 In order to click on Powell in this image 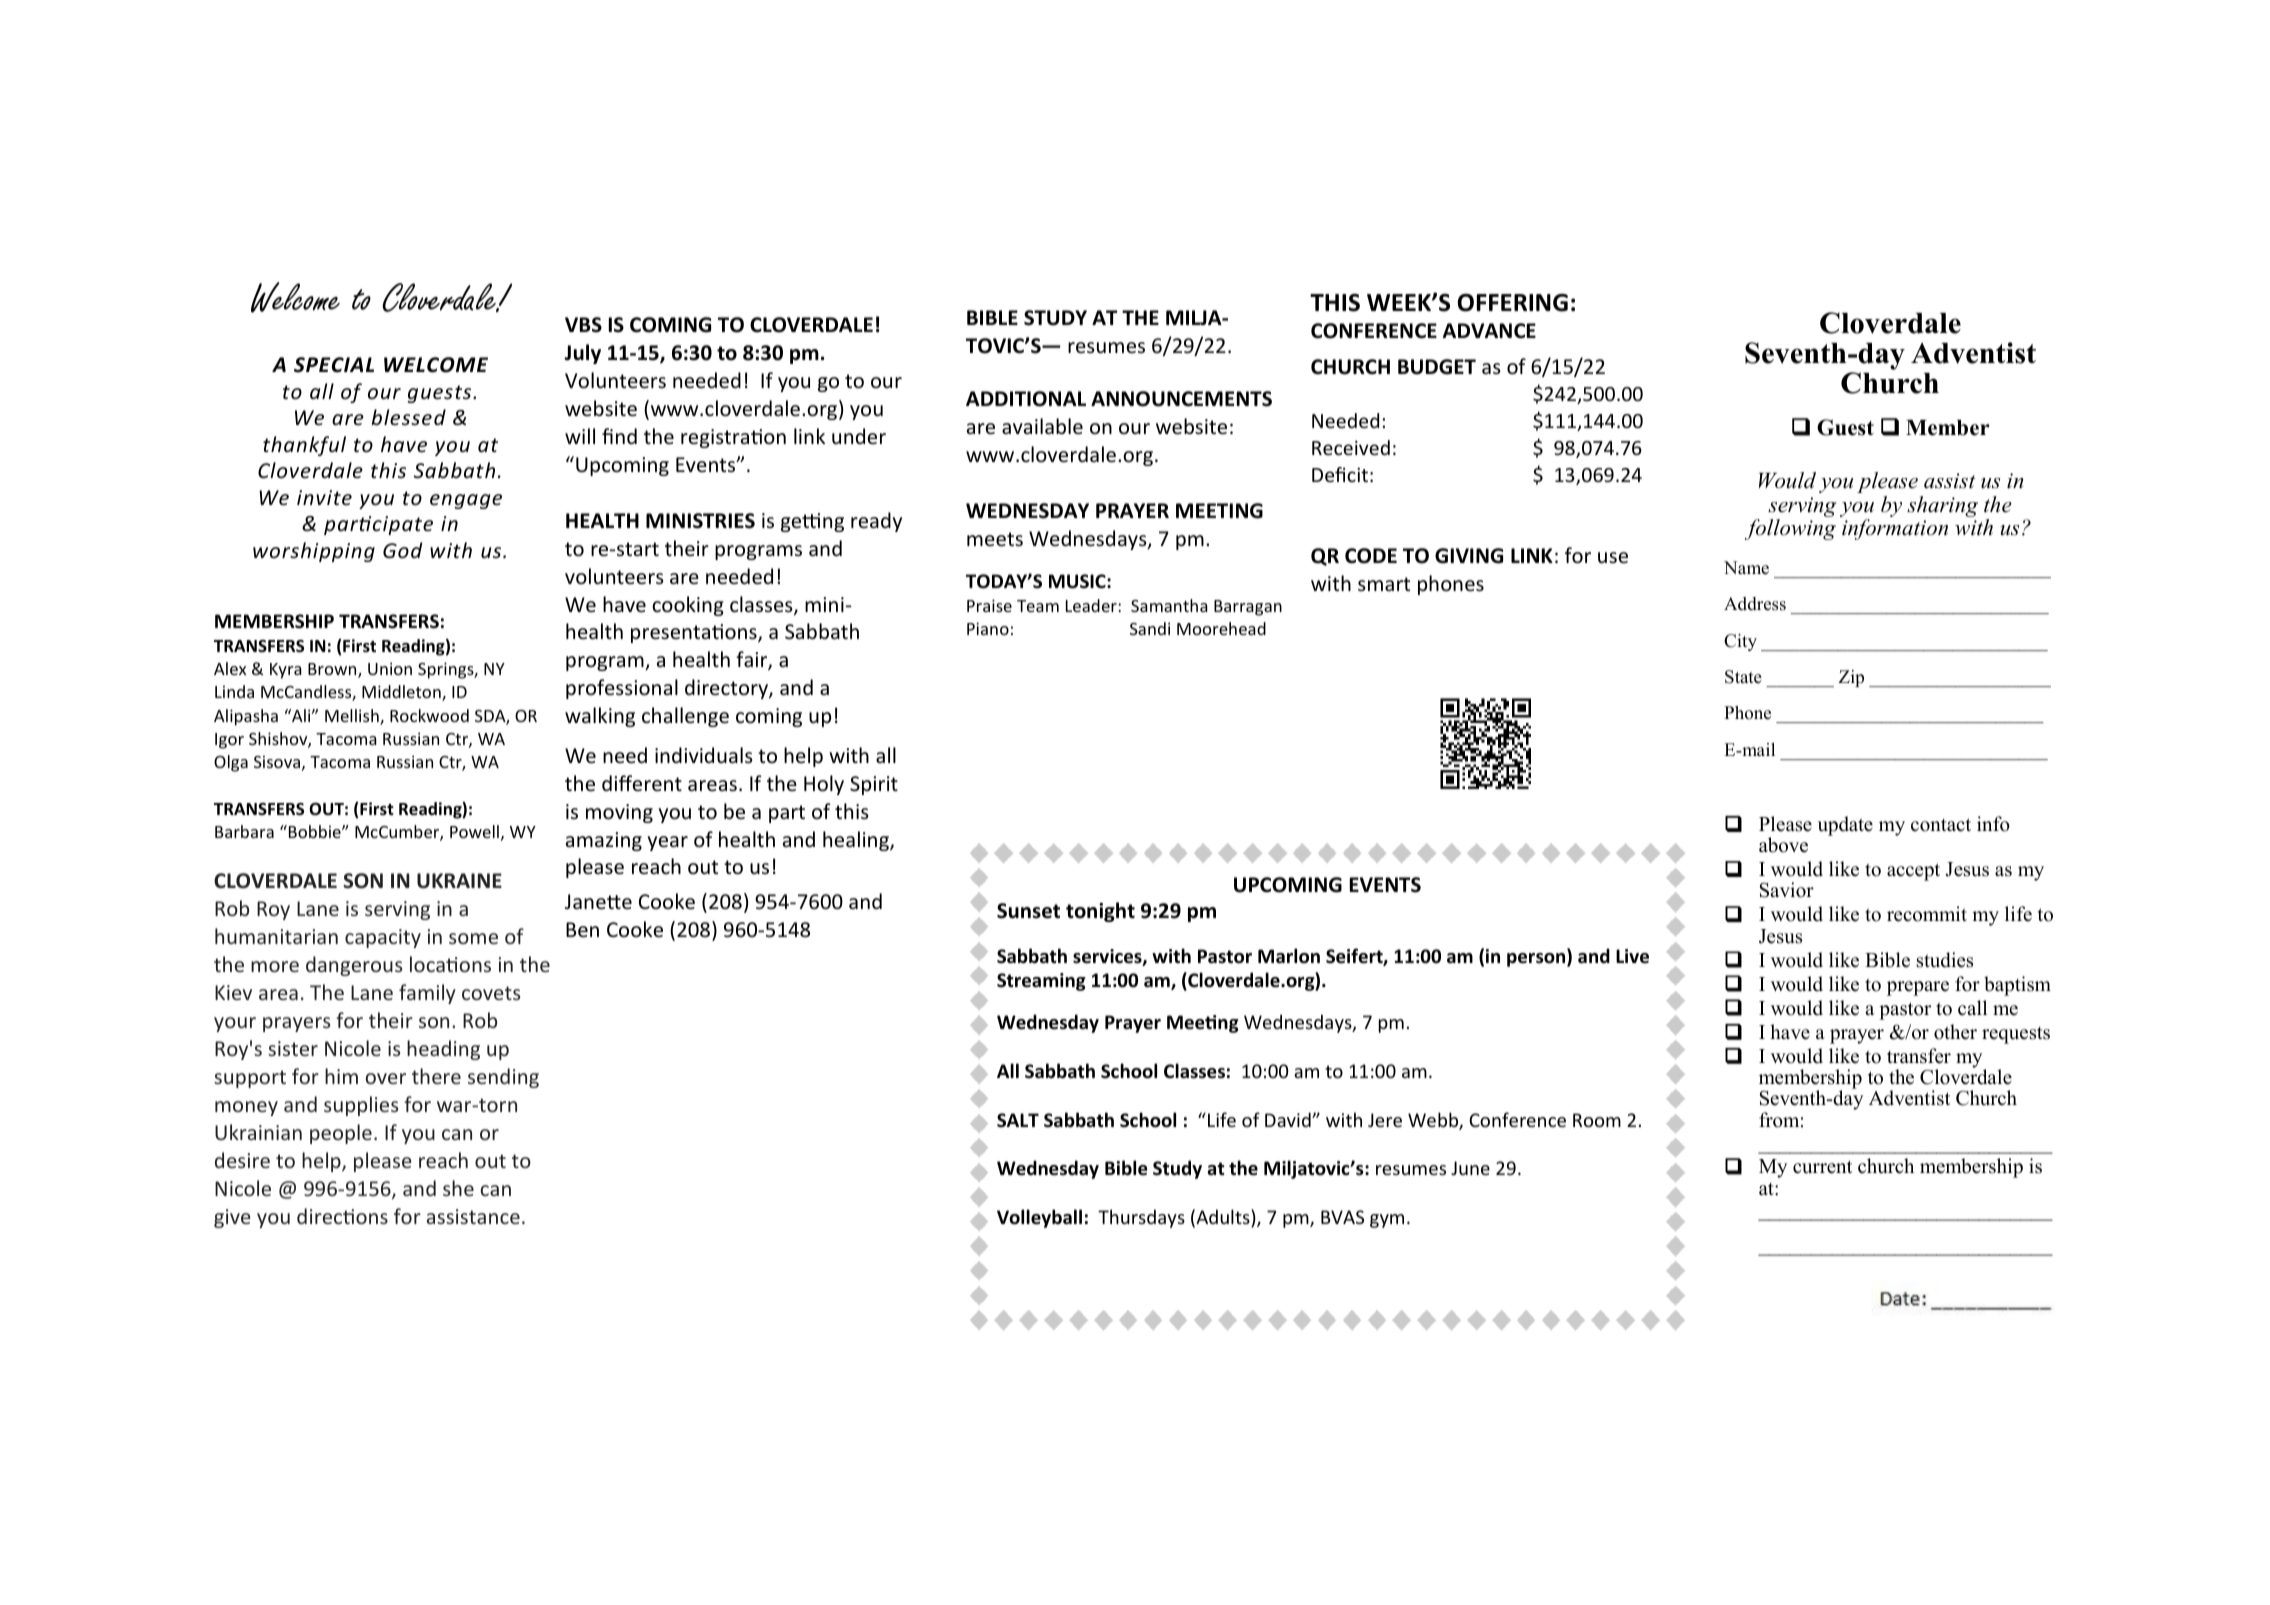, I will do `click(474, 831)`.
